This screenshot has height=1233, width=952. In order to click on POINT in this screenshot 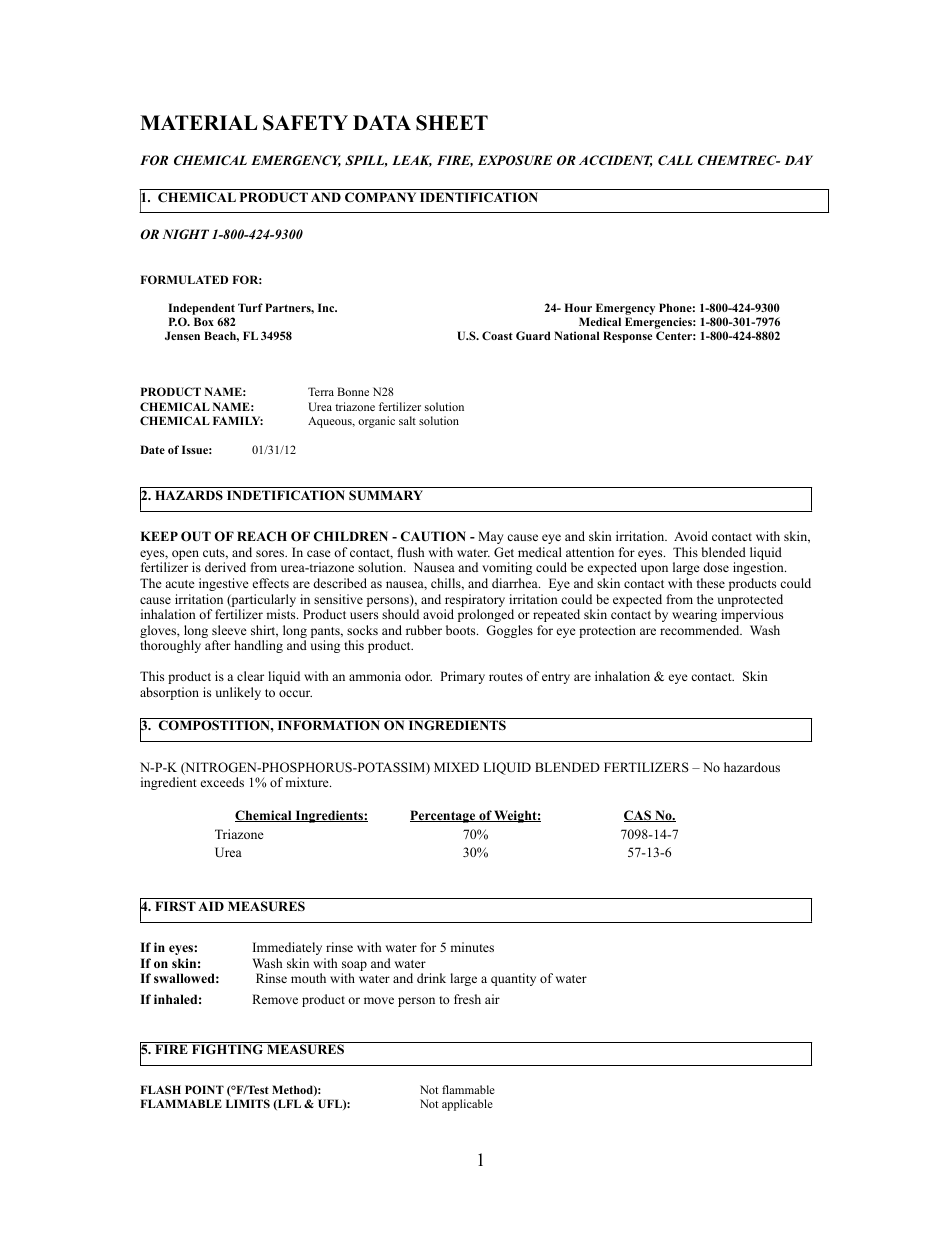, I will do `click(204, 1089)`.
